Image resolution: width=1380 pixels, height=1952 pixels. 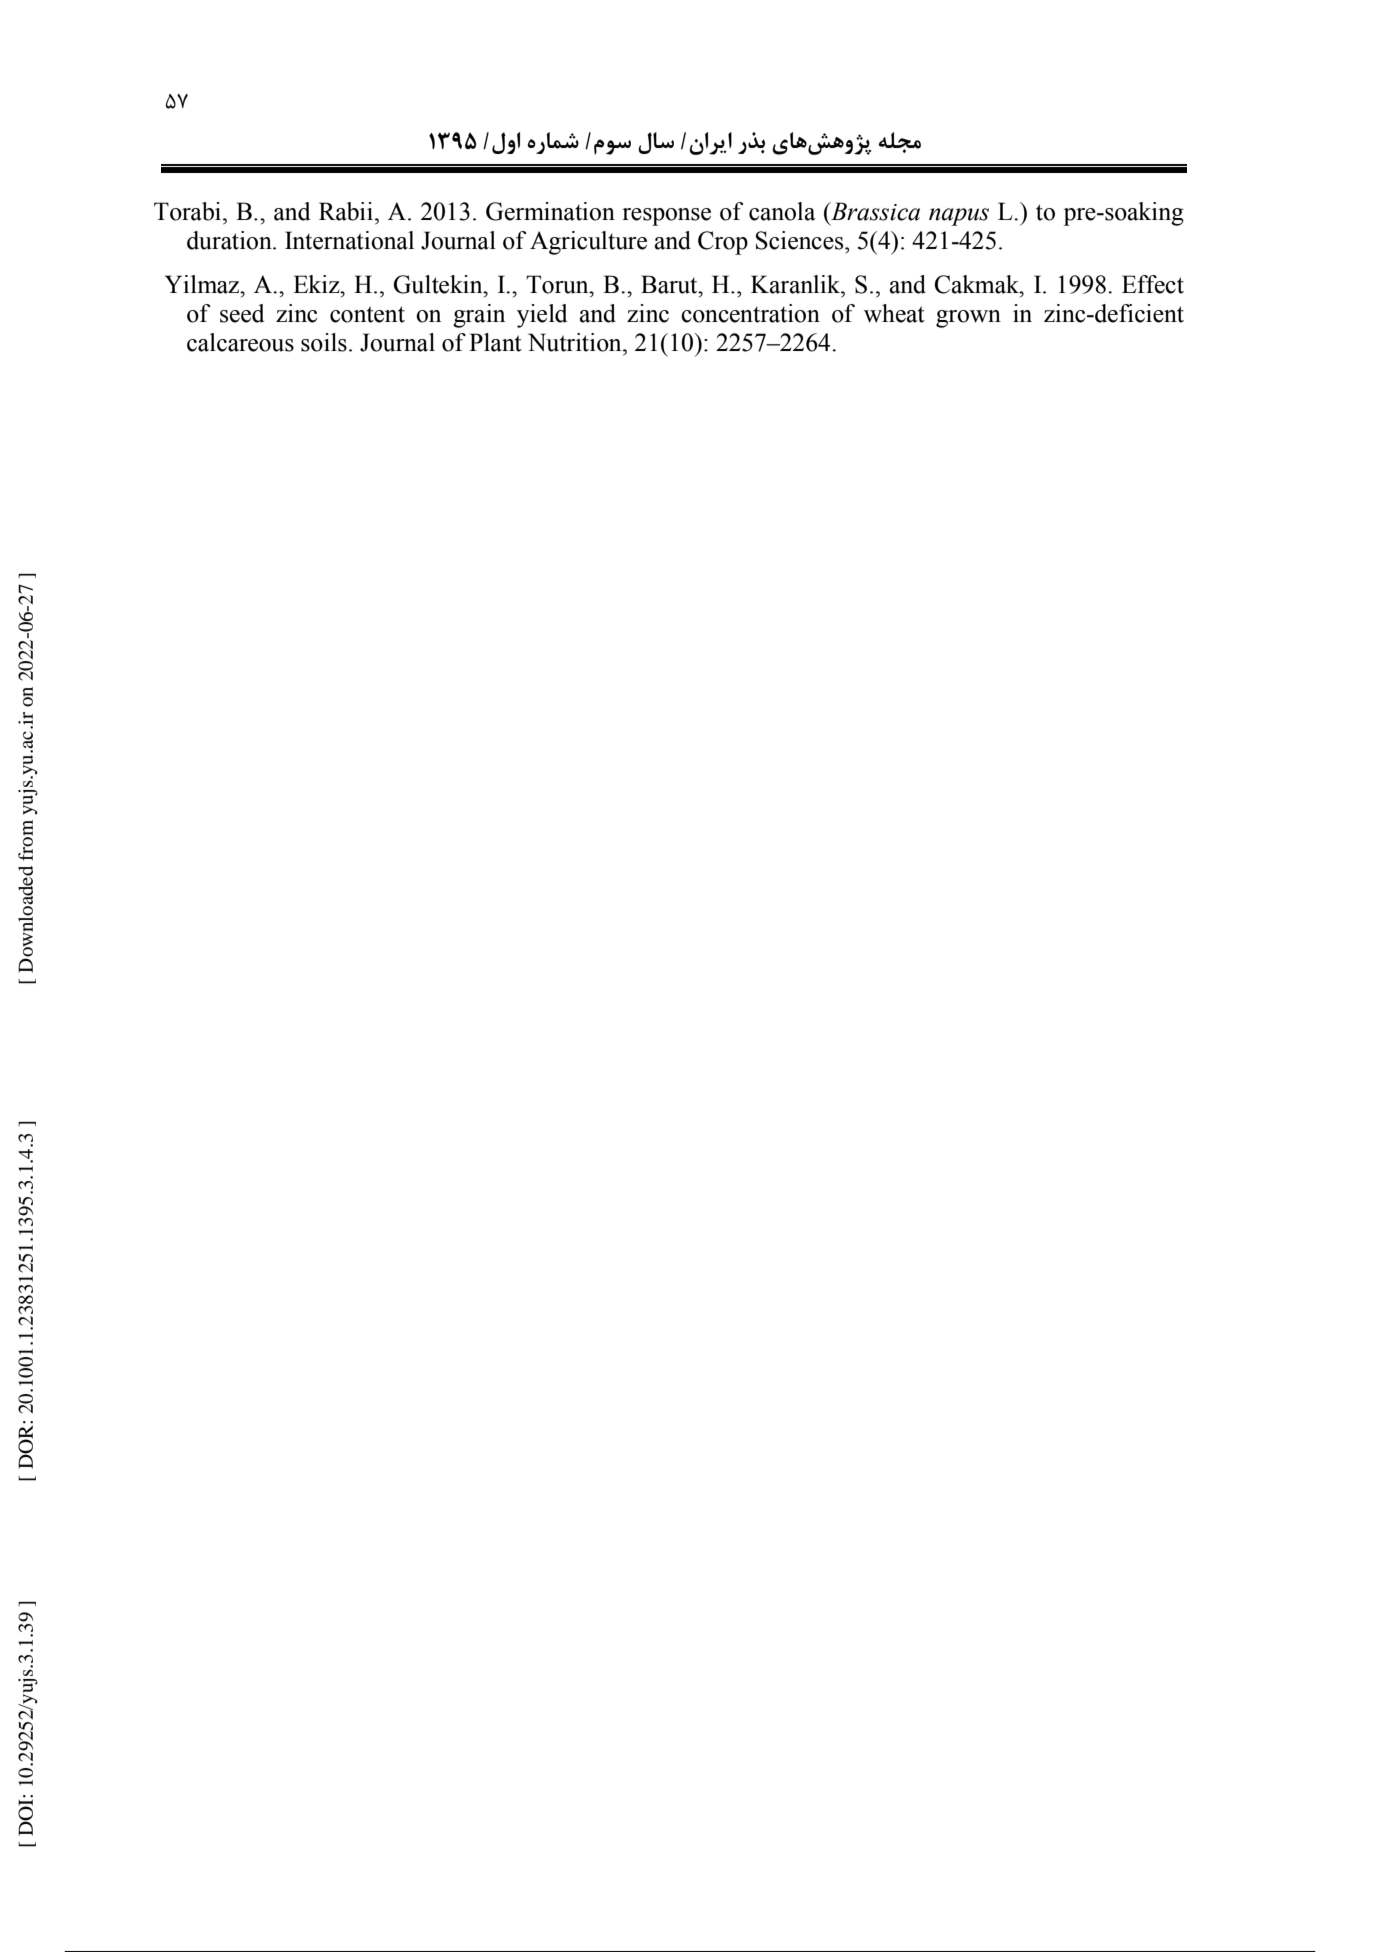 I want to click on International, so click(x=349, y=240).
